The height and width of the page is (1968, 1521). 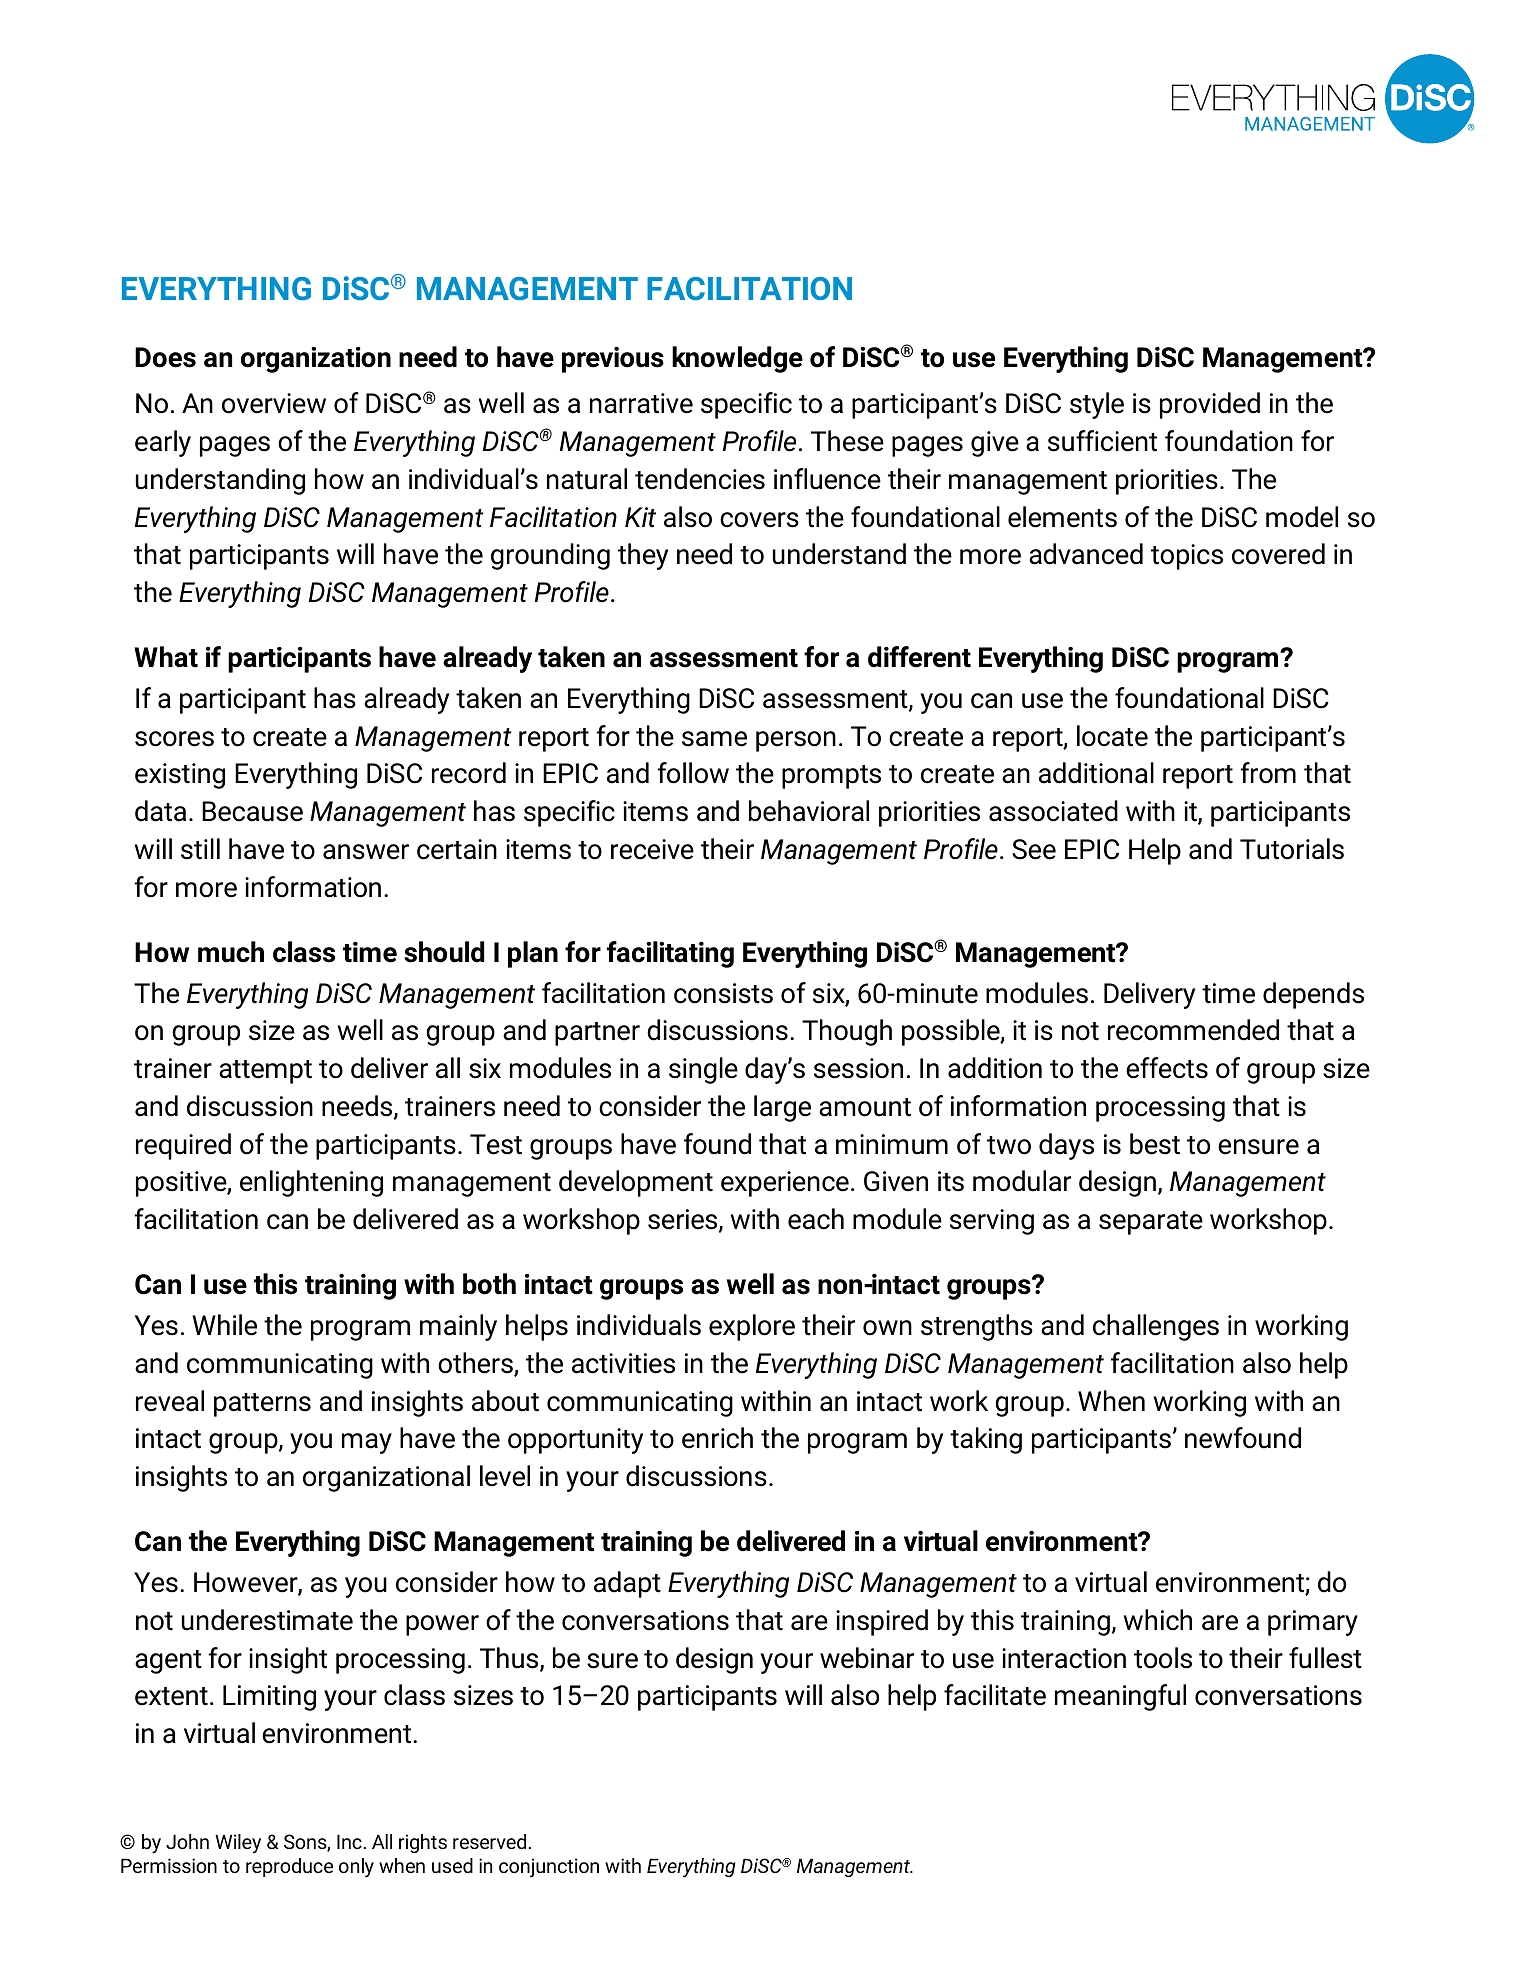 What do you see at coordinates (714, 739) in the page?
I see `same` at bounding box center [714, 739].
